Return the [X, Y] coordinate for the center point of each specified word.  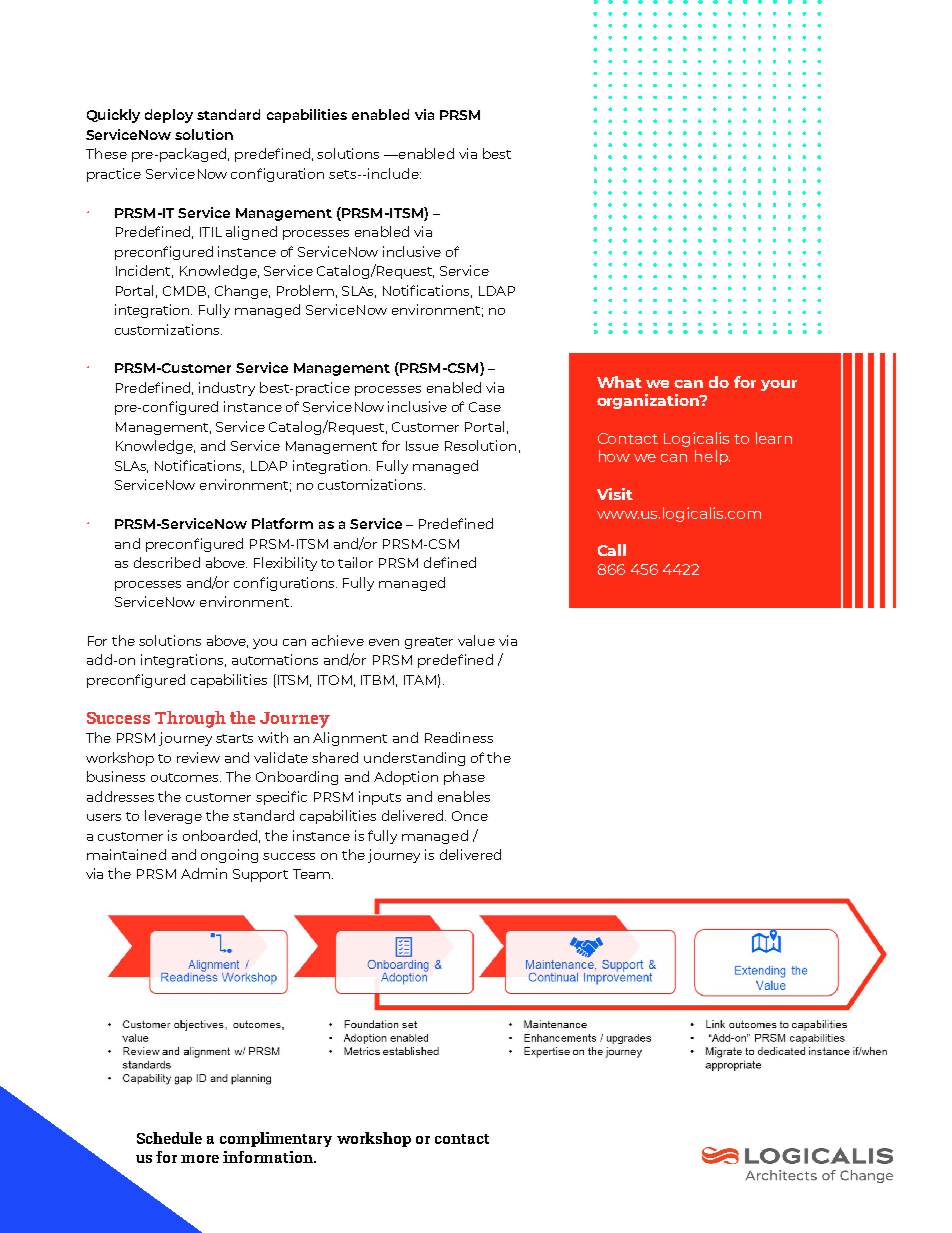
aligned [251, 233]
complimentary [276, 1139]
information [269, 1157]
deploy [169, 116]
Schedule [169, 1138]
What [619, 382]
